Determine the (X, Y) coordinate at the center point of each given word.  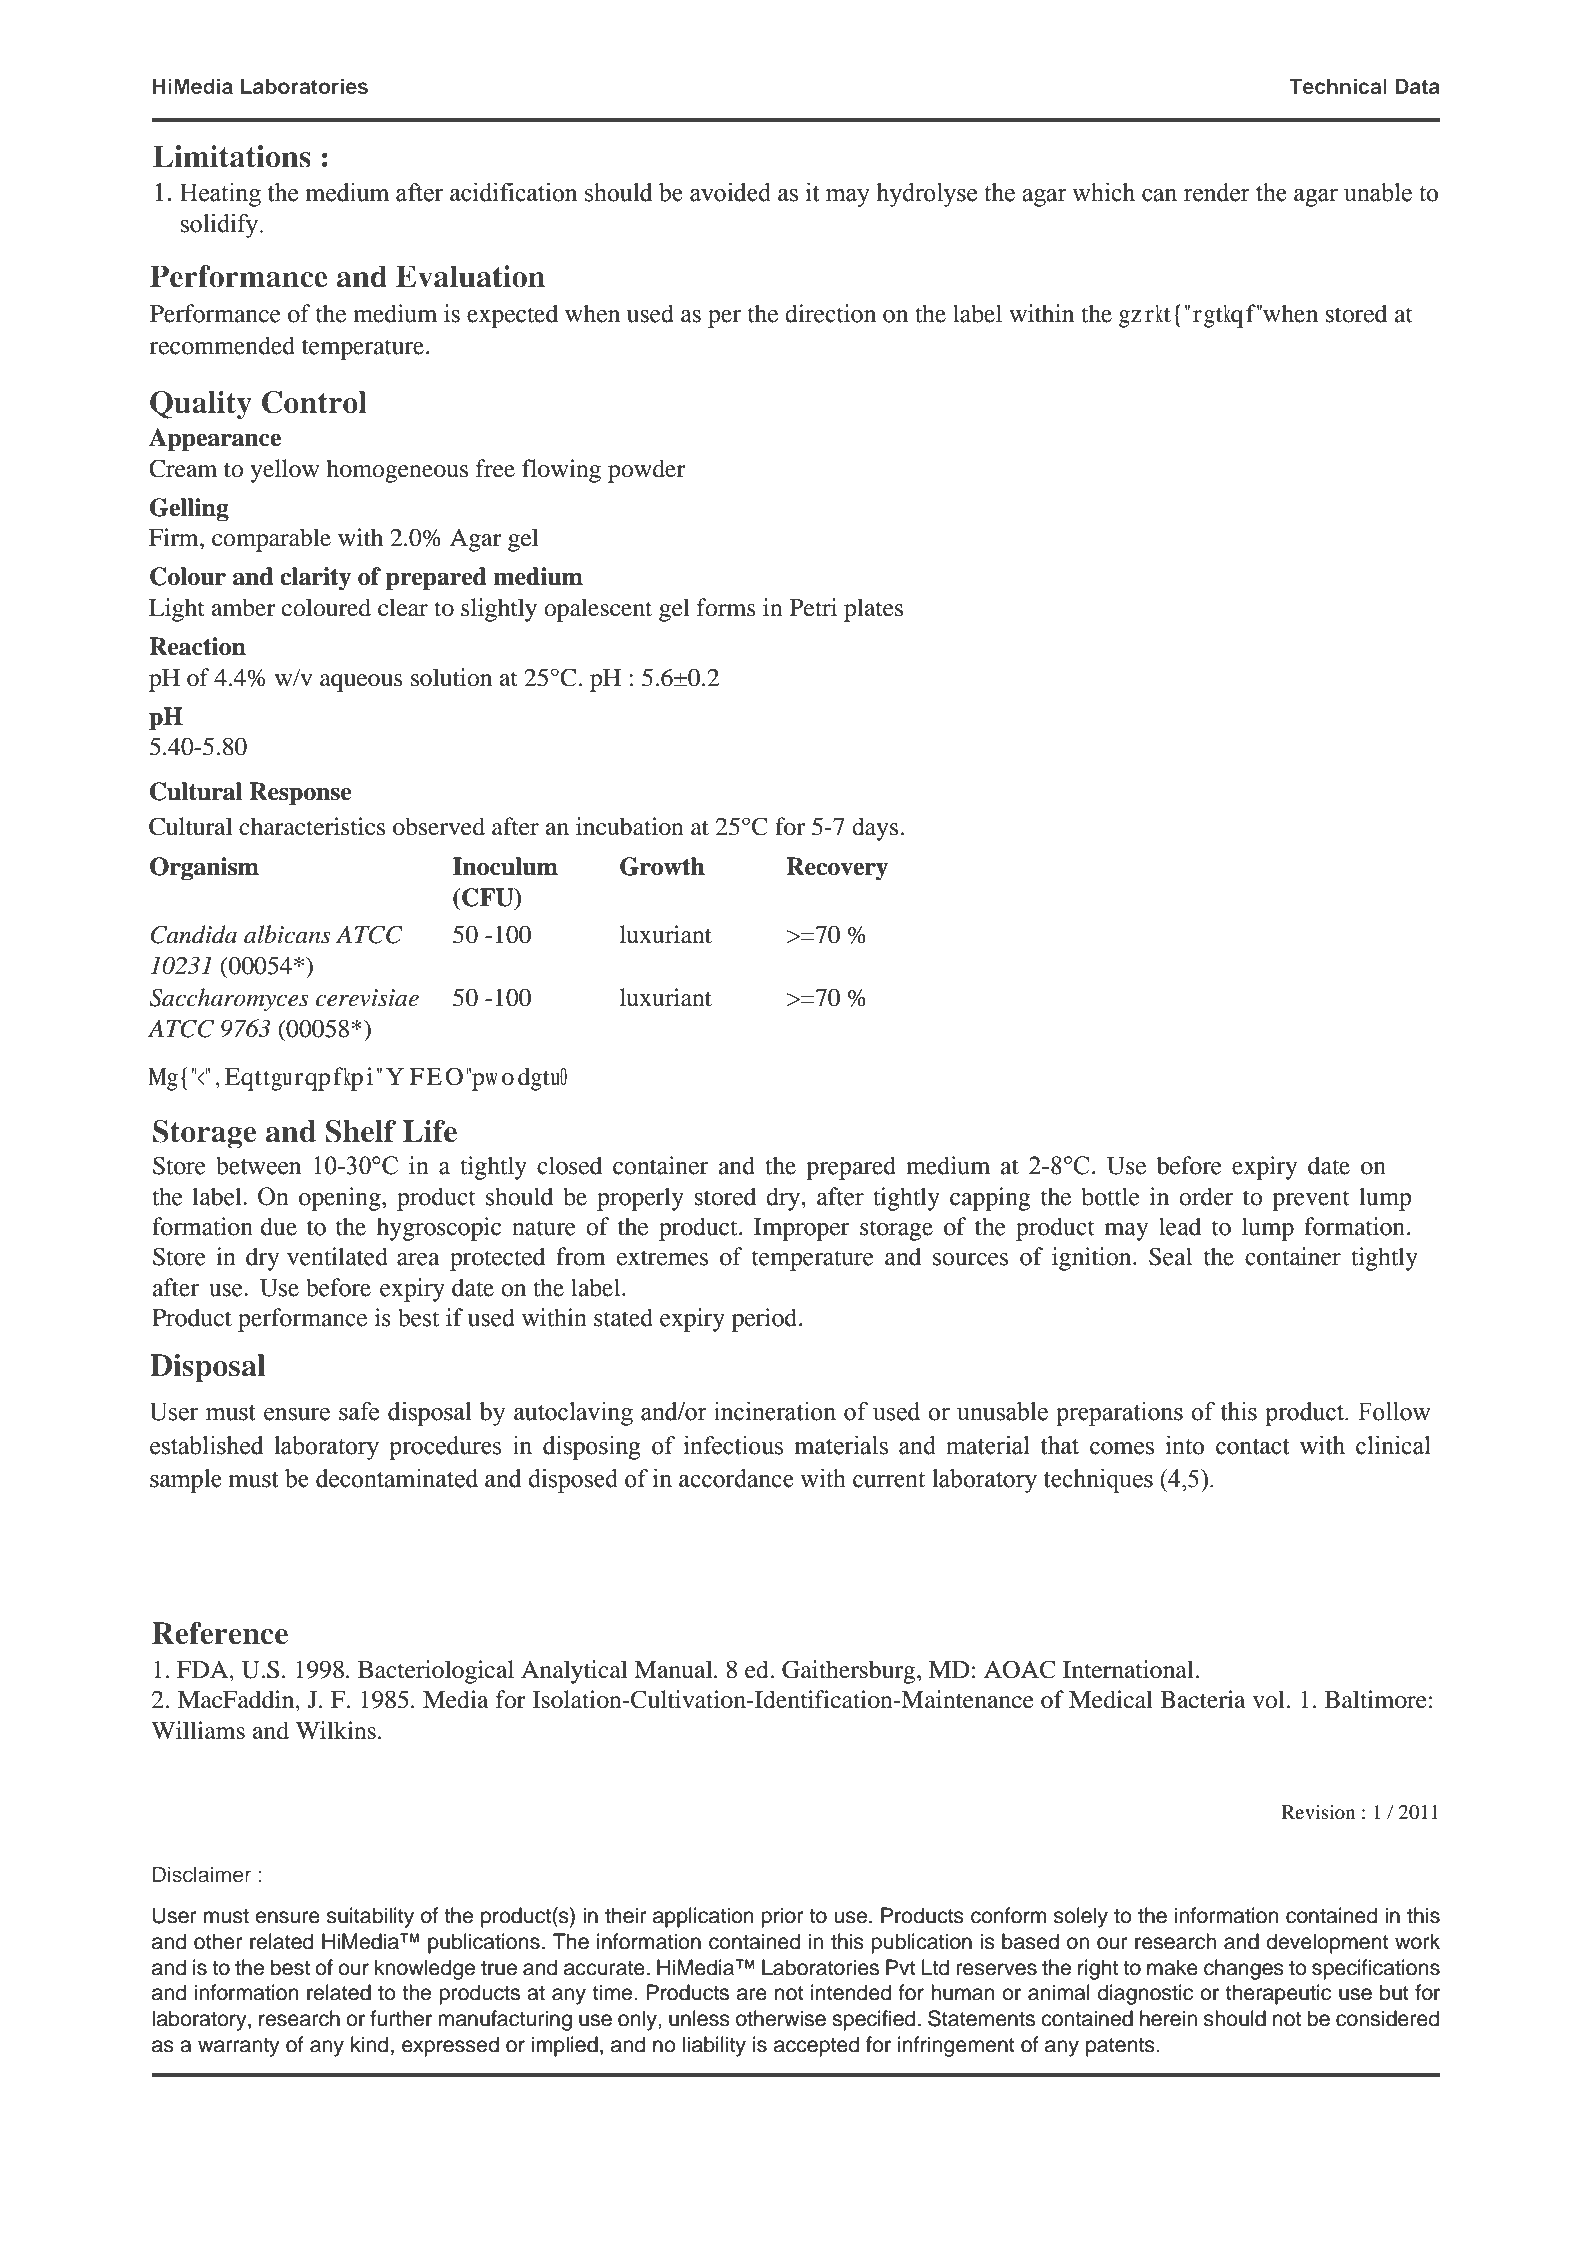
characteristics (312, 826)
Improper (802, 1229)
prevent (1311, 1200)
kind (369, 2044)
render (1217, 192)
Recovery (837, 869)
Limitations (232, 156)
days (875, 829)
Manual (674, 1669)
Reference (220, 1633)
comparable (271, 540)
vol (1270, 1699)
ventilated (337, 1256)
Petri (813, 607)
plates (873, 610)
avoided (730, 192)
